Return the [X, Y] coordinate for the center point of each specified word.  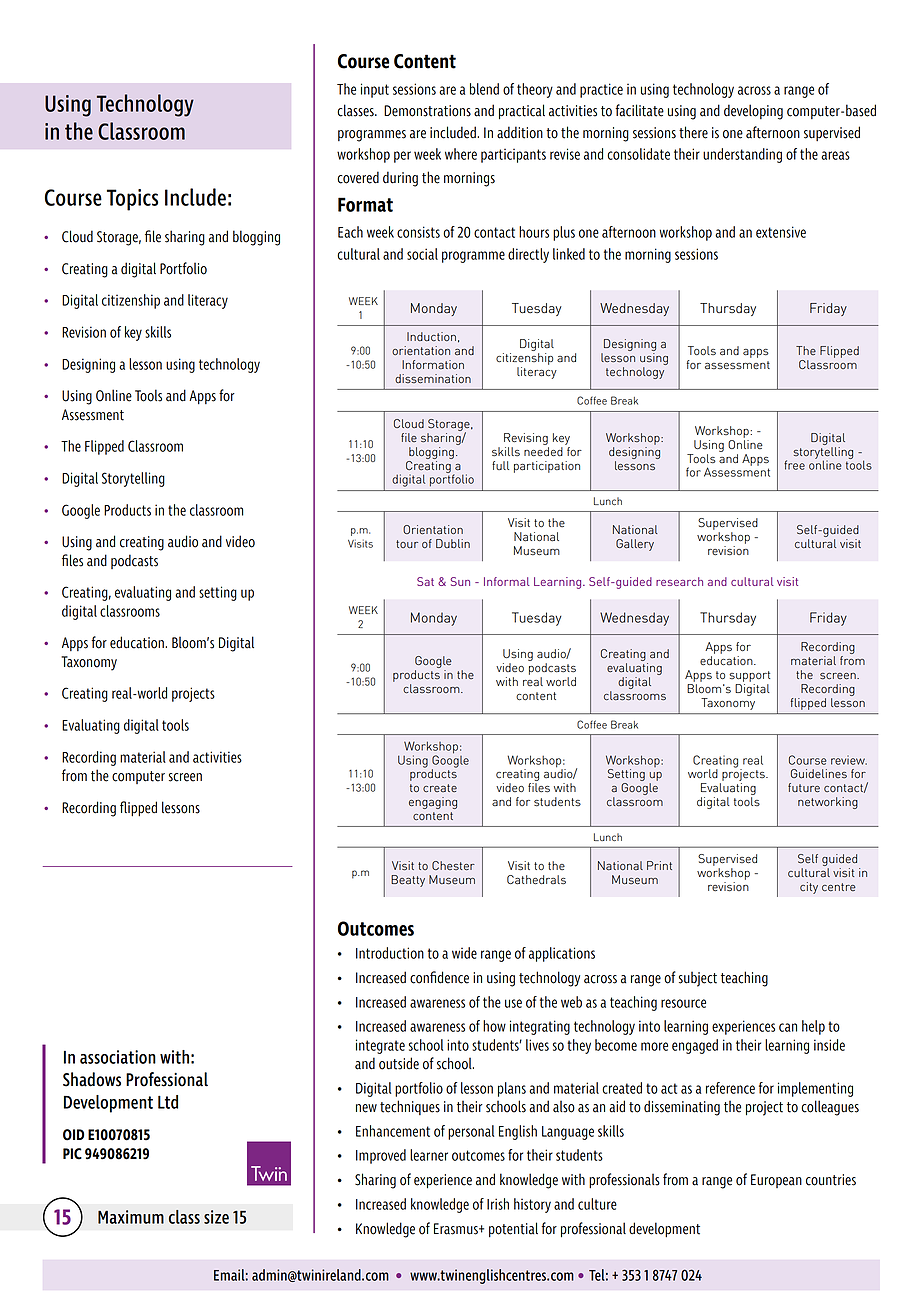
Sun [460, 581]
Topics [132, 200]
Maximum [131, 1217]
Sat [425, 581]
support [749, 676]
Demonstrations [427, 111]
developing [753, 112]
